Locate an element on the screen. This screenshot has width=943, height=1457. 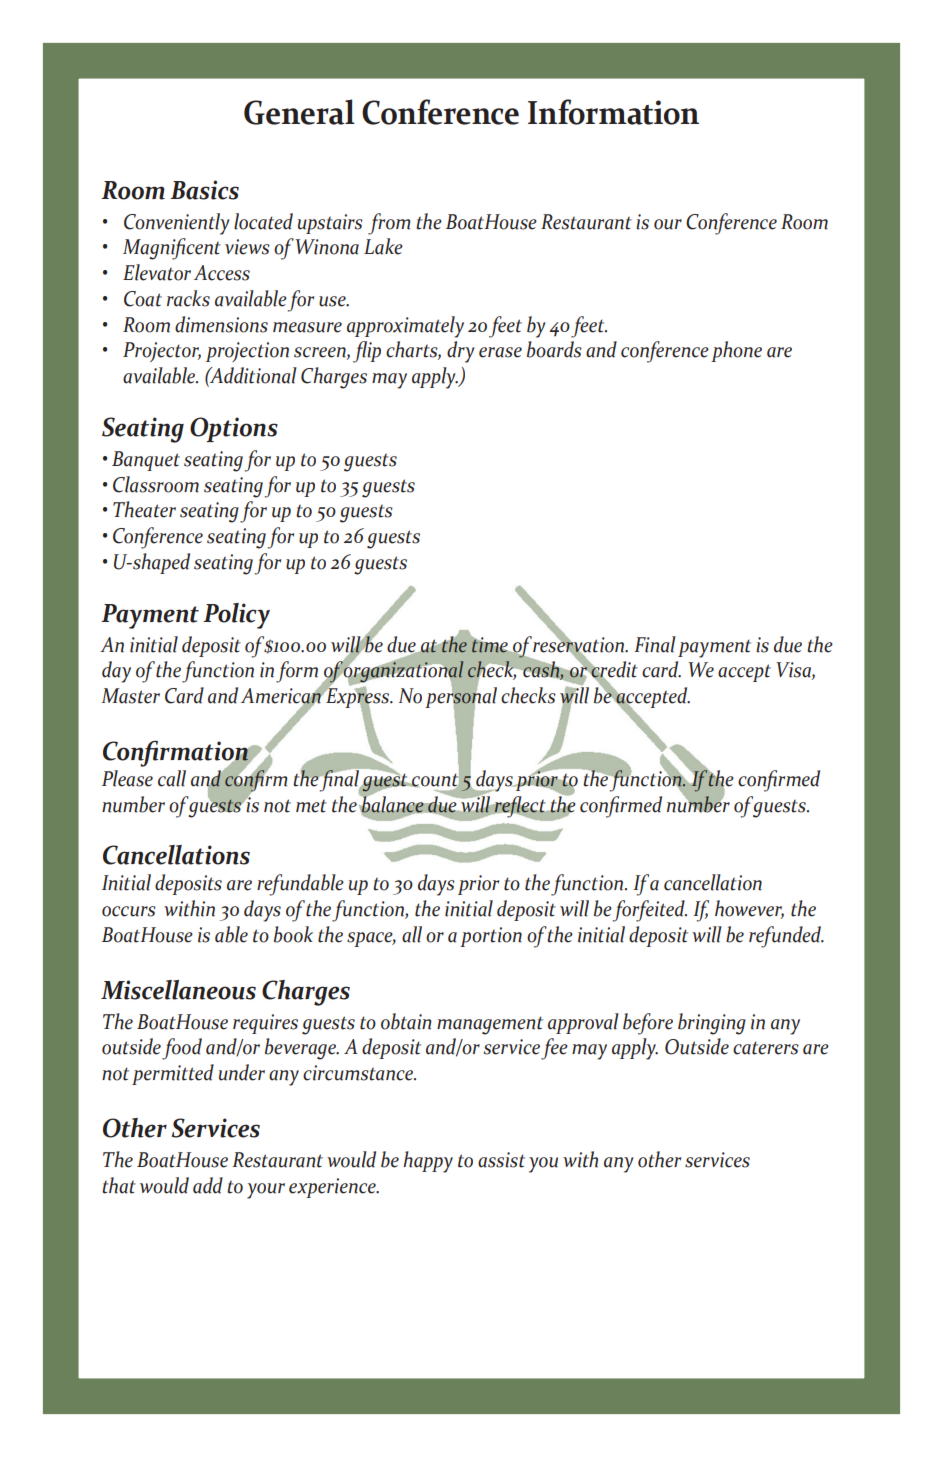
Policy is located at coordinates (236, 616).
